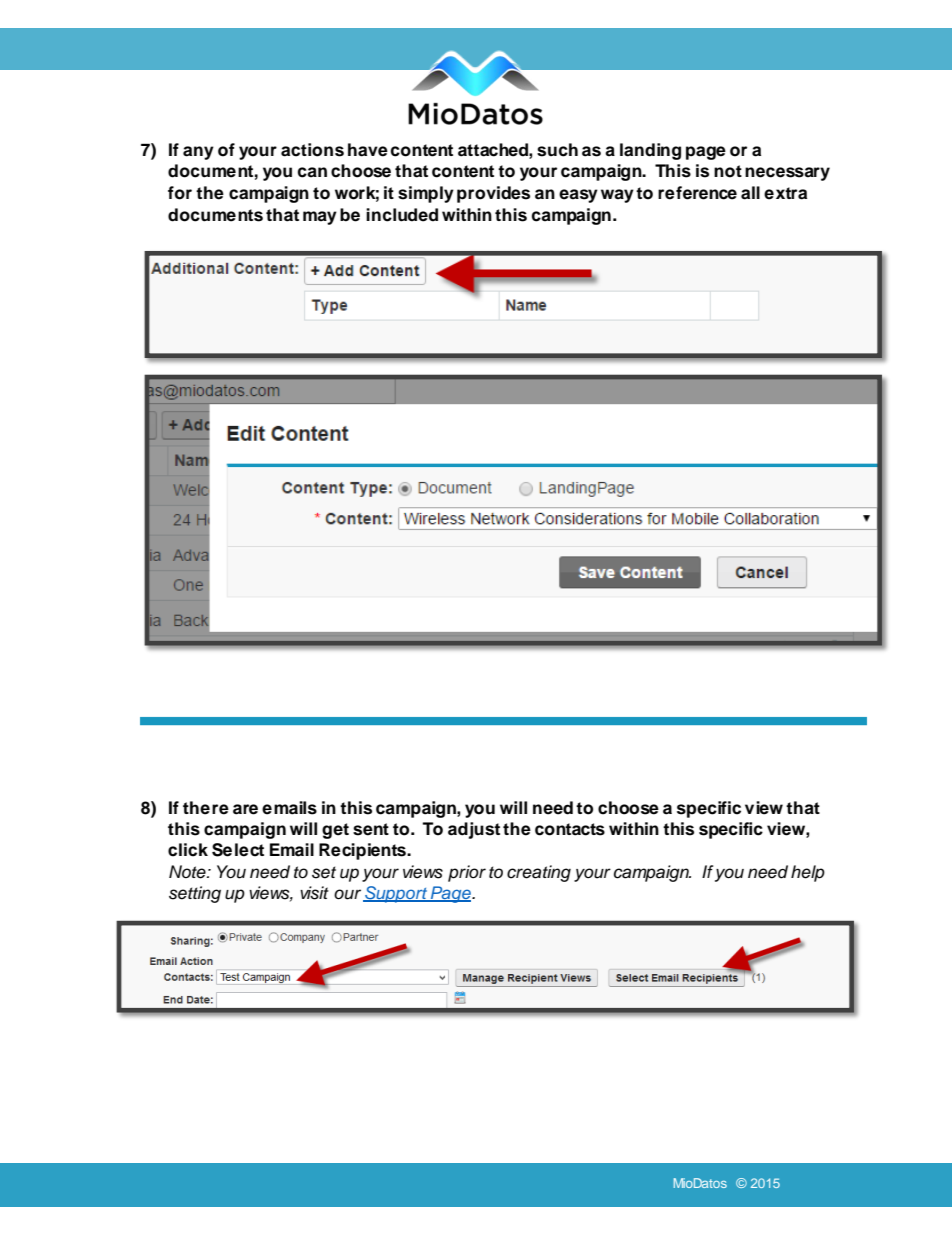  What do you see at coordinates (750, 193) in the image?
I see `all` at bounding box center [750, 193].
